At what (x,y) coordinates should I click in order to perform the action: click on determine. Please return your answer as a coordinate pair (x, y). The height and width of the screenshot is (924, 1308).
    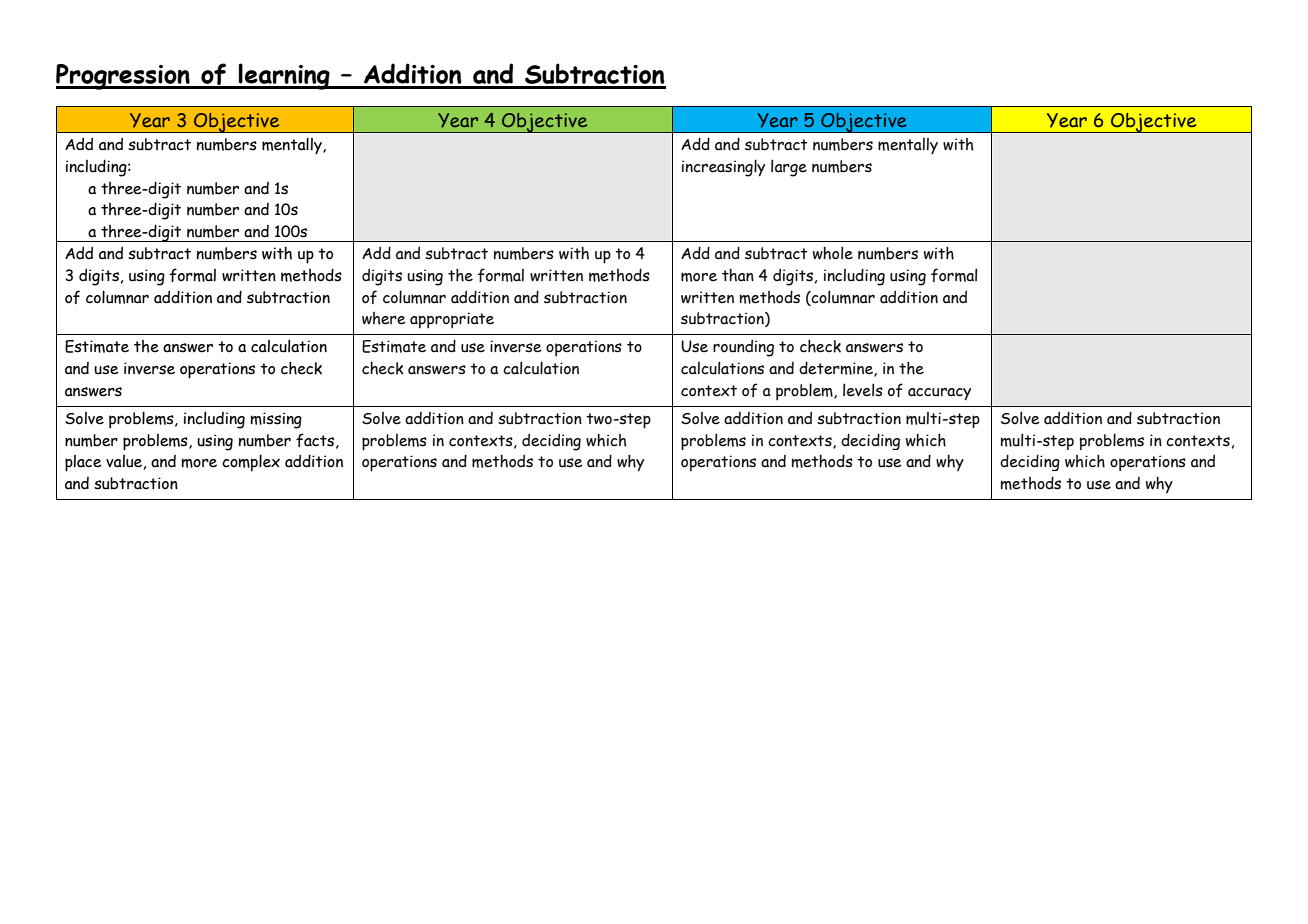
    Looking at the image, I should click on (837, 369).
